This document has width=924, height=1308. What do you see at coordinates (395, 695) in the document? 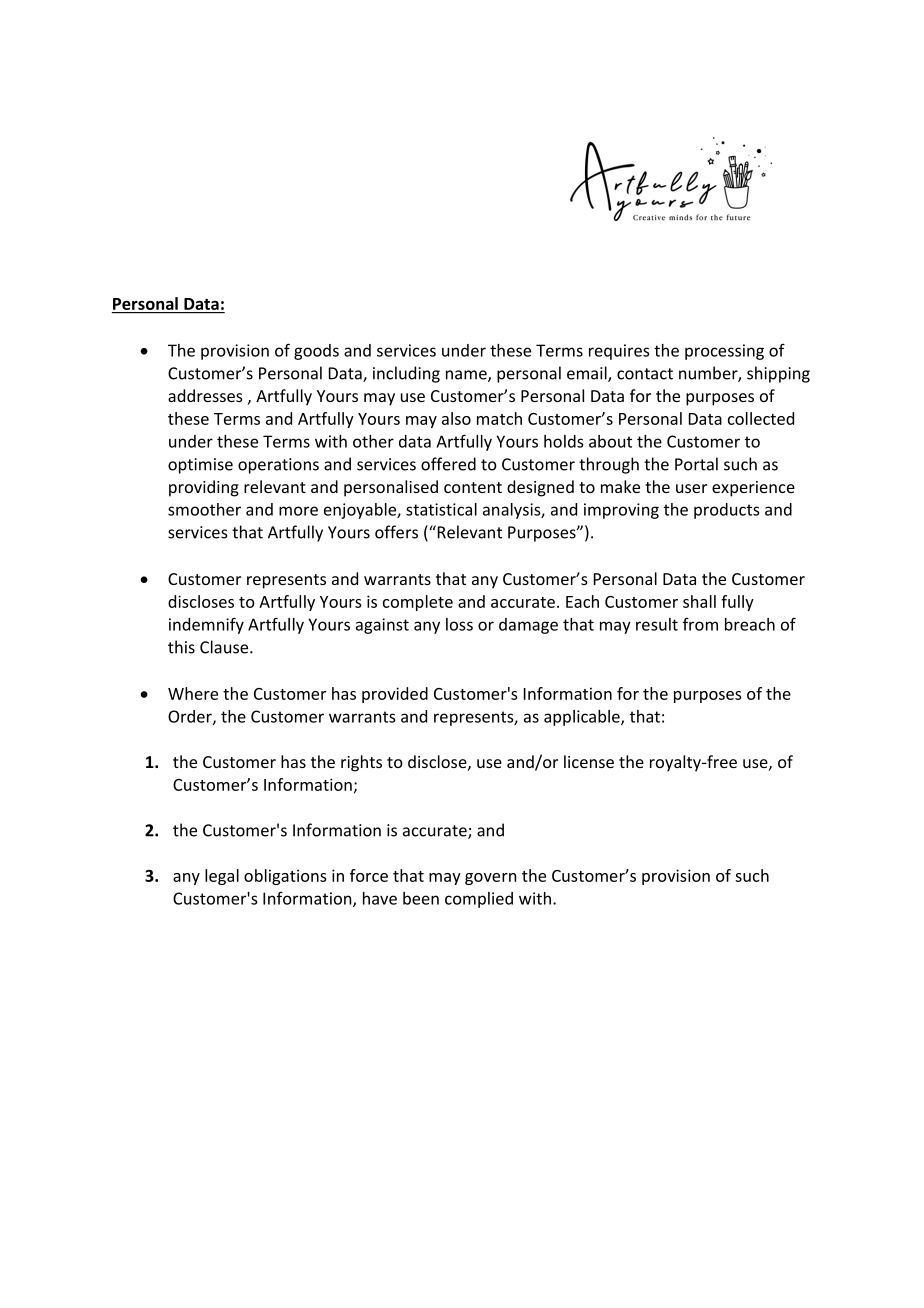
I see `provided` at bounding box center [395, 695].
